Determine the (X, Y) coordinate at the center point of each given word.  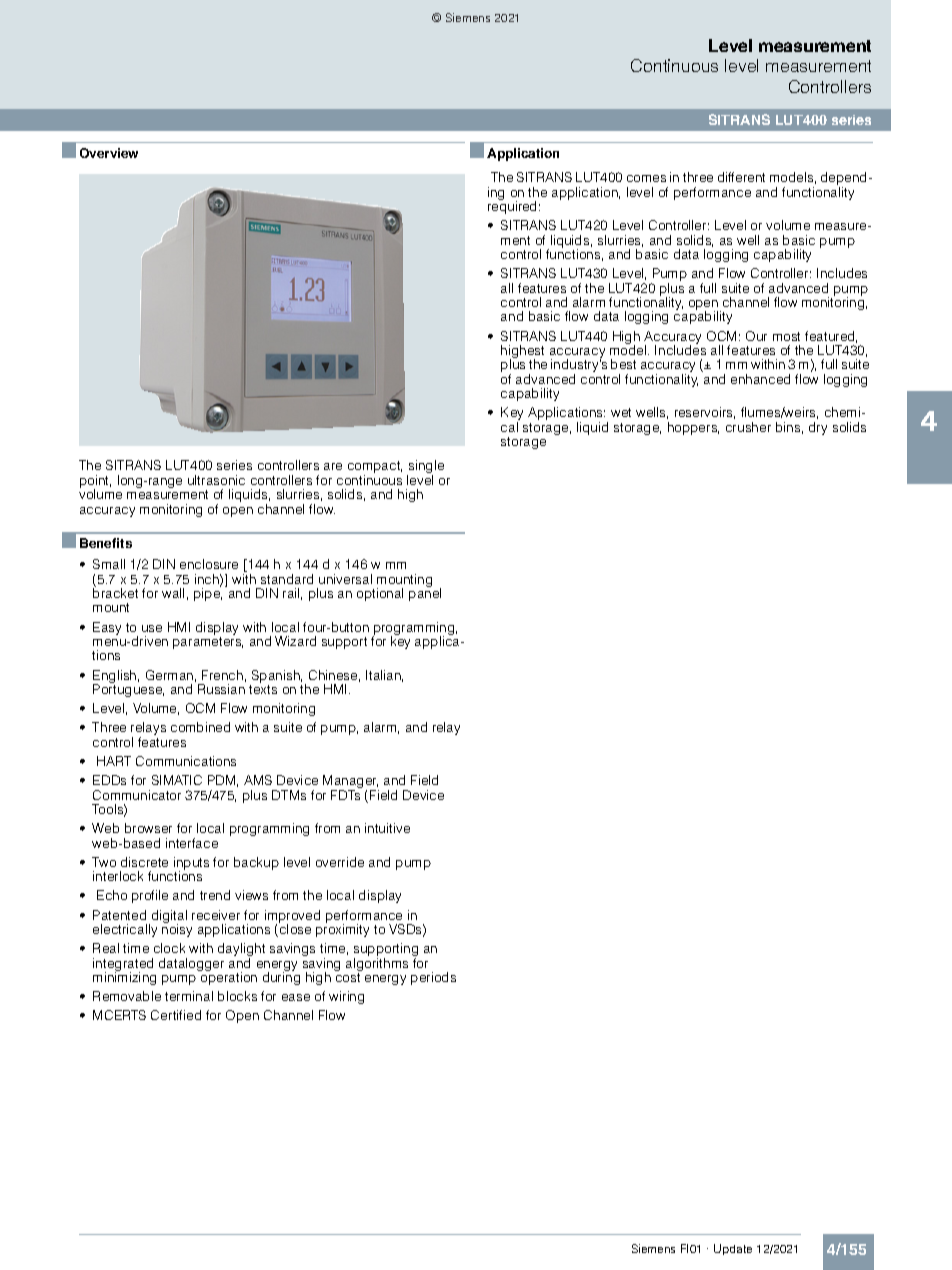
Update (733, 1249)
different (741, 177)
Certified (176, 1015)
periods (433, 978)
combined (200, 727)
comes (646, 178)
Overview (109, 153)
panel (425, 593)
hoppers (693, 428)
